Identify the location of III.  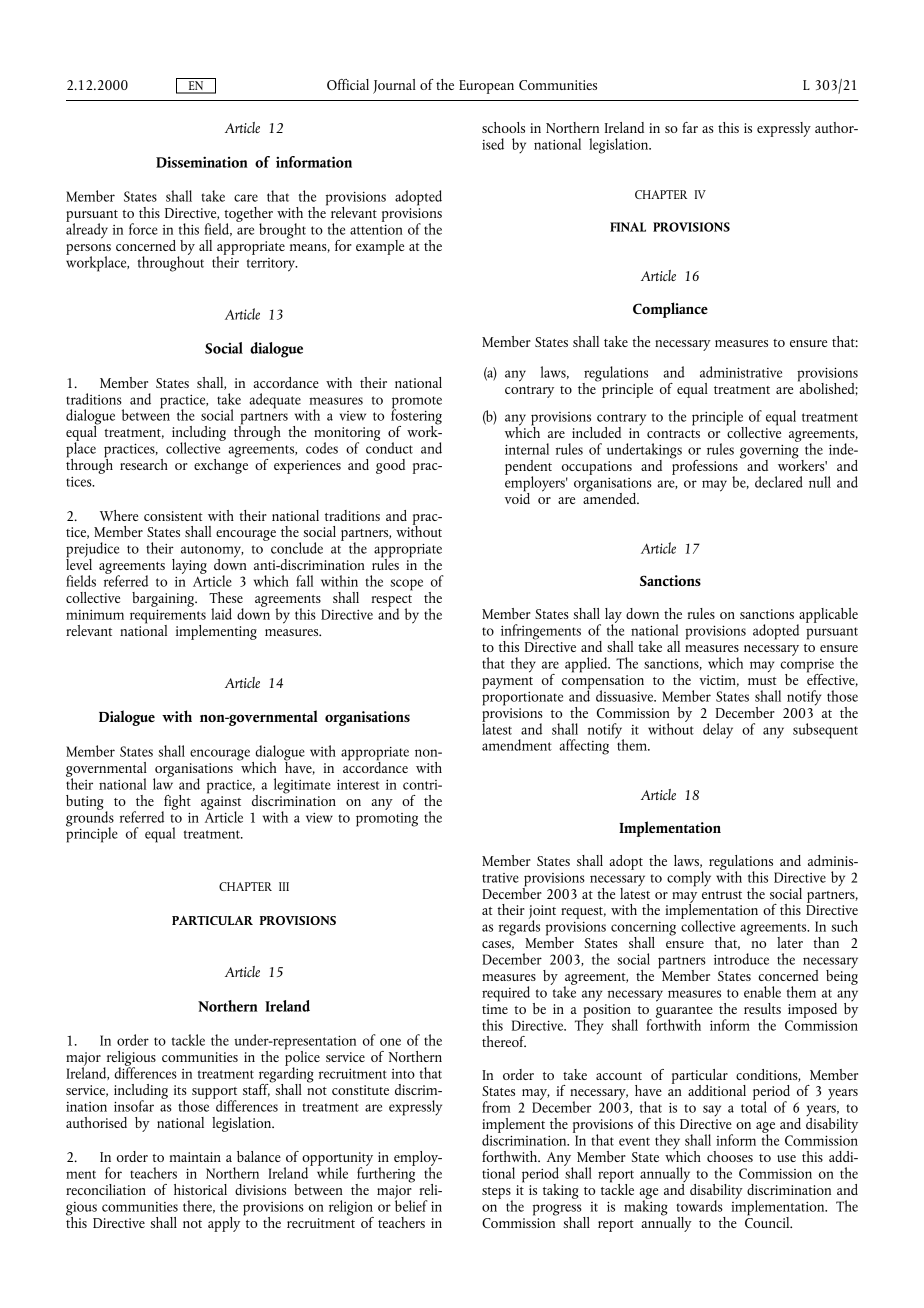
(284, 886).
